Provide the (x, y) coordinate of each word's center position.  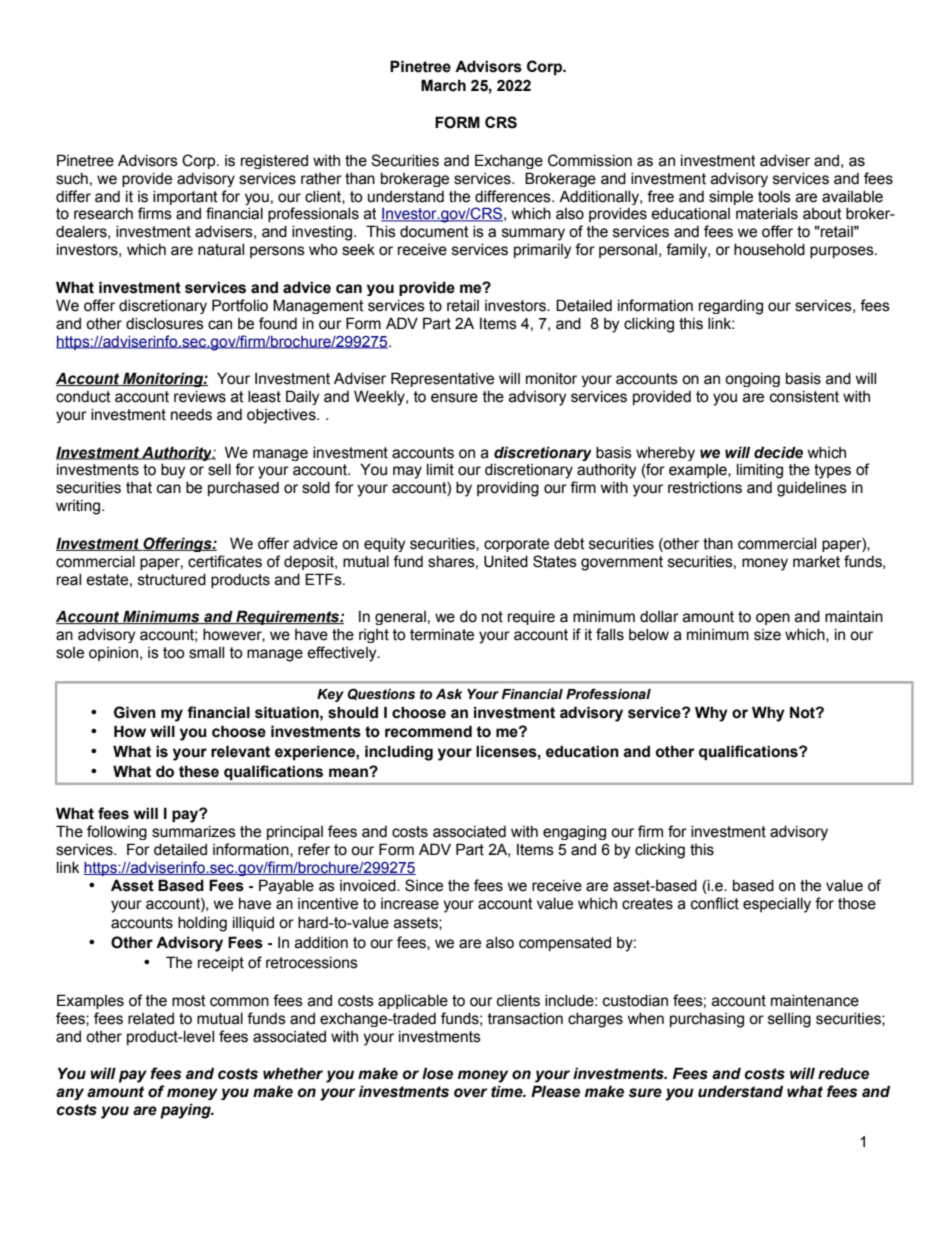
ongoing (752, 380)
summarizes (194, 832)
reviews (200, 397)
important (185, 198)
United (506, 561)
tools (774, 197)
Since (424, 885)
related (151, 1019)
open (773, 619)
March (443, 85)
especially (777, 905)
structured (172, 580)
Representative (442, 379)
